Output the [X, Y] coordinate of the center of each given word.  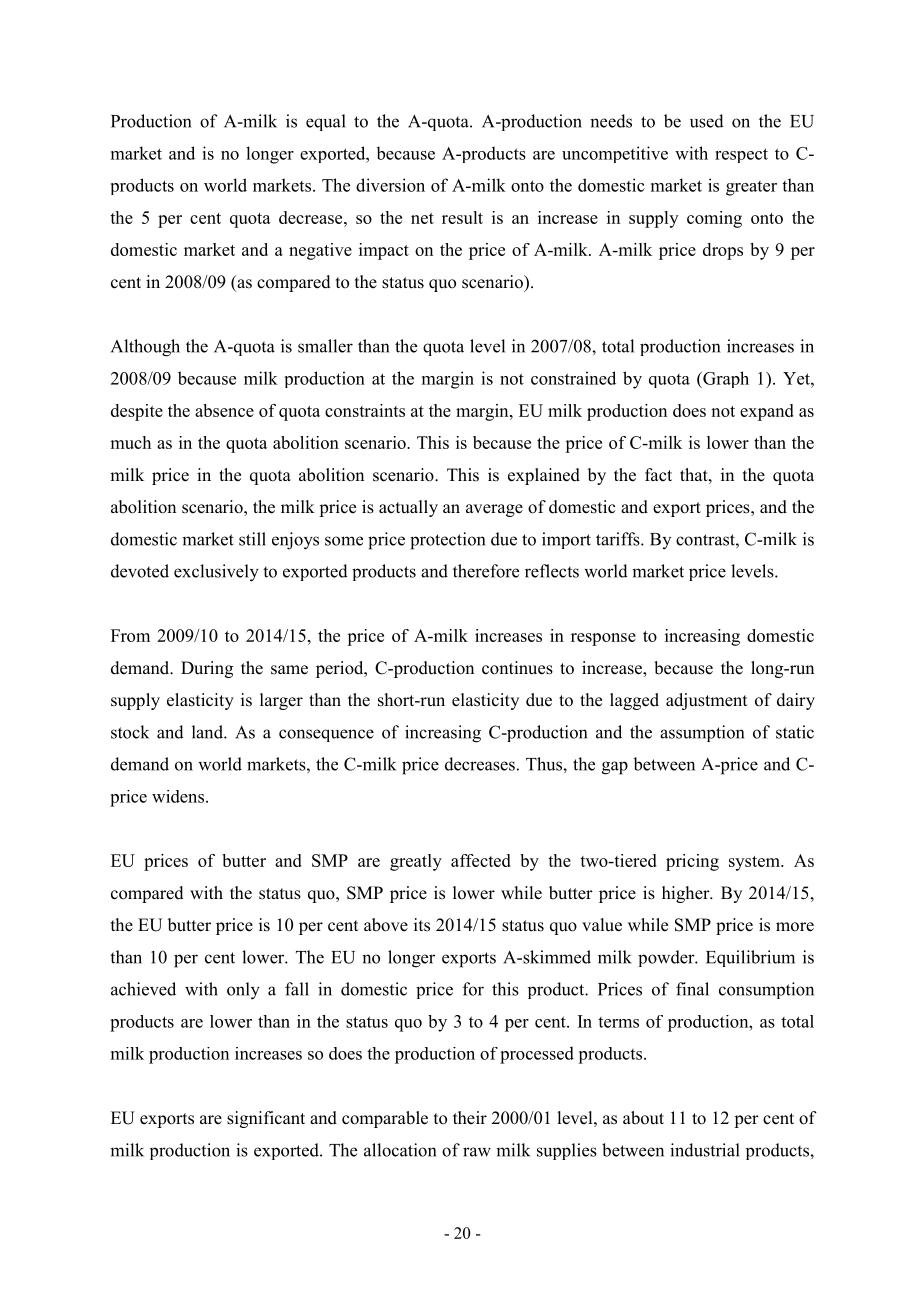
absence [224, 410]
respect [741, 155]
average [494, 510]
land [208, 732]
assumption [702, 733]
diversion [390, 185]
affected [481, 860]
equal [326, 122]
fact [658, 475]
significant [266, 1119]
